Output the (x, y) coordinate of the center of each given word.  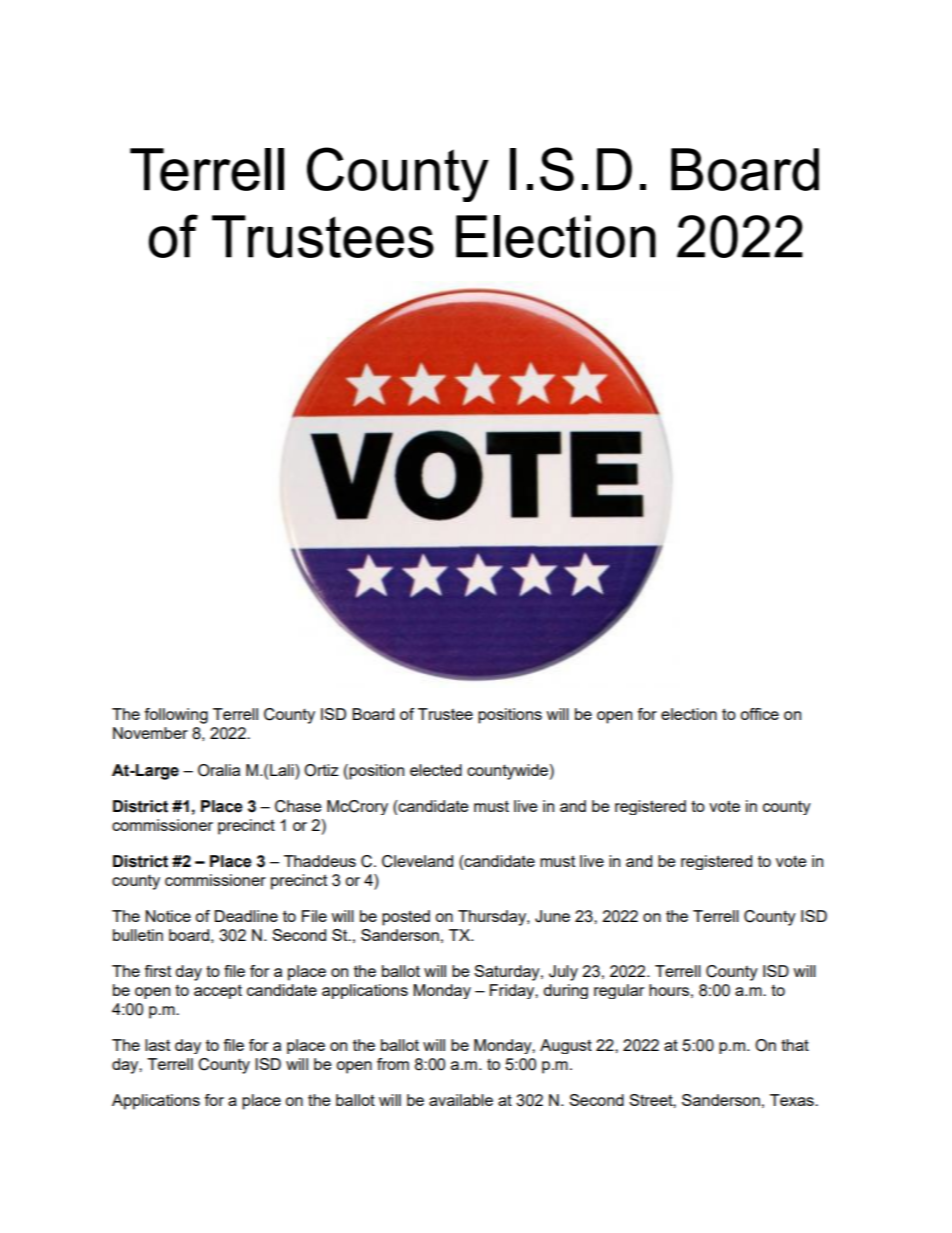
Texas (793, 1100)
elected (436, 770)
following (176, 716)
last (157, 1045)
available (461, 1100)
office (759, 714)
